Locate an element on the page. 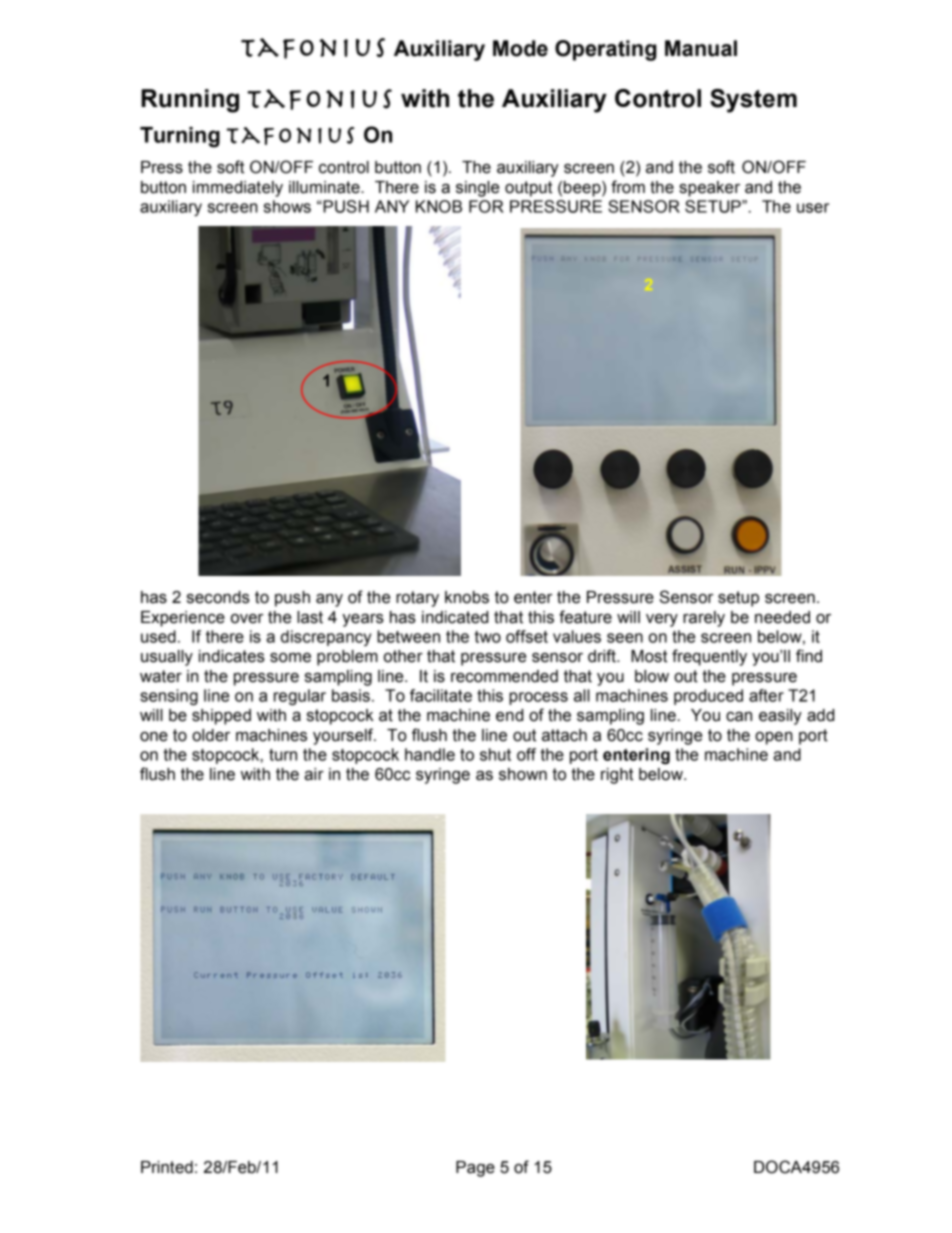 The height and width of the image is (1233, 952). older is located at coordinates (211, 735).
